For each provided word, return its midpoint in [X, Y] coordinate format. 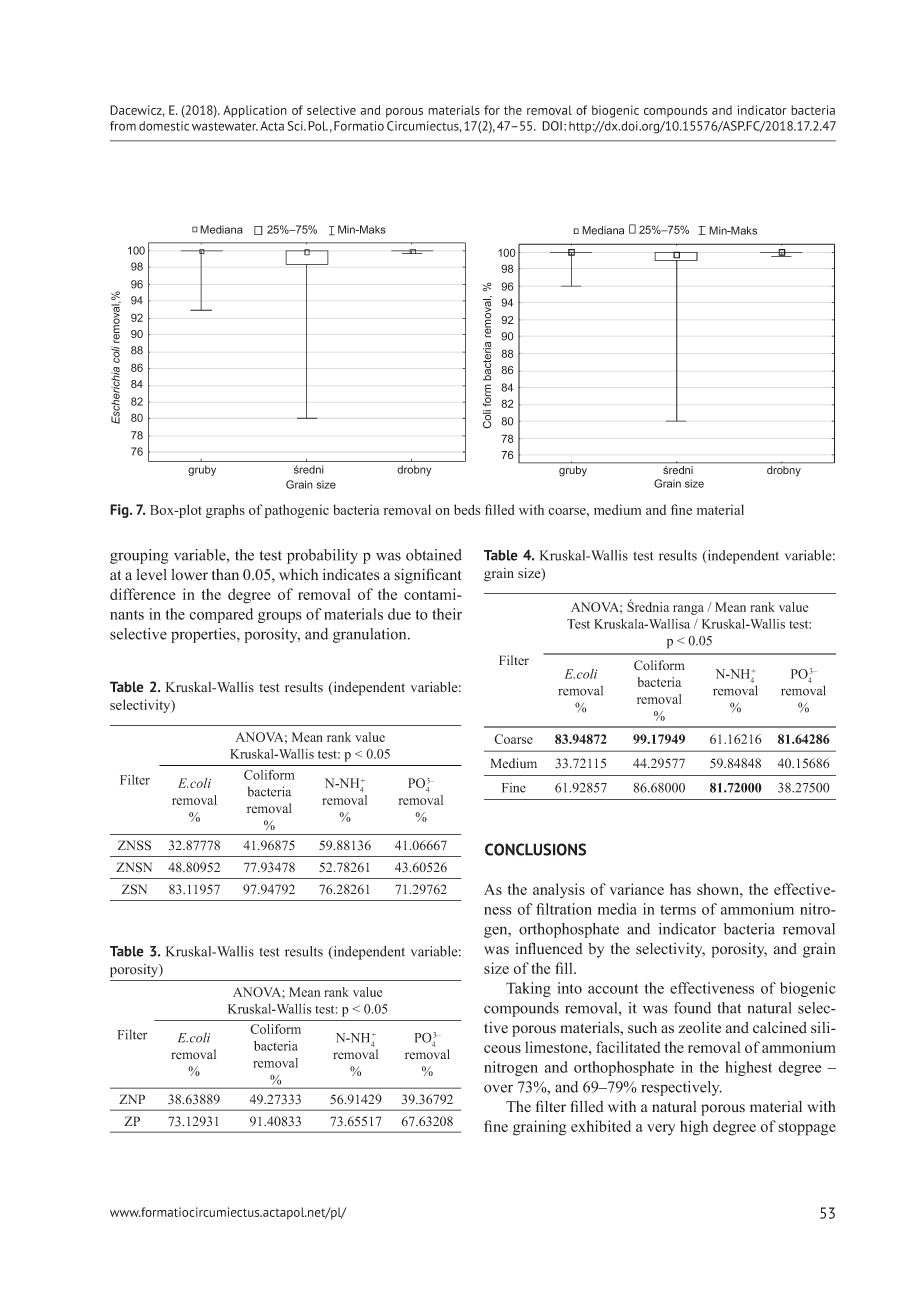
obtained [434, 555]
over [498, 1088]
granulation [371, 635]
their [447, 614]
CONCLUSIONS [535, 849]
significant [427, 576]
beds [467, 509]
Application [255, 111]
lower [189, 575]
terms [678, 910]
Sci [296, 126]
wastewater [225, 126]
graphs [225, 511]
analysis [559, 891]
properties [204, 635]
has [680, 889]
